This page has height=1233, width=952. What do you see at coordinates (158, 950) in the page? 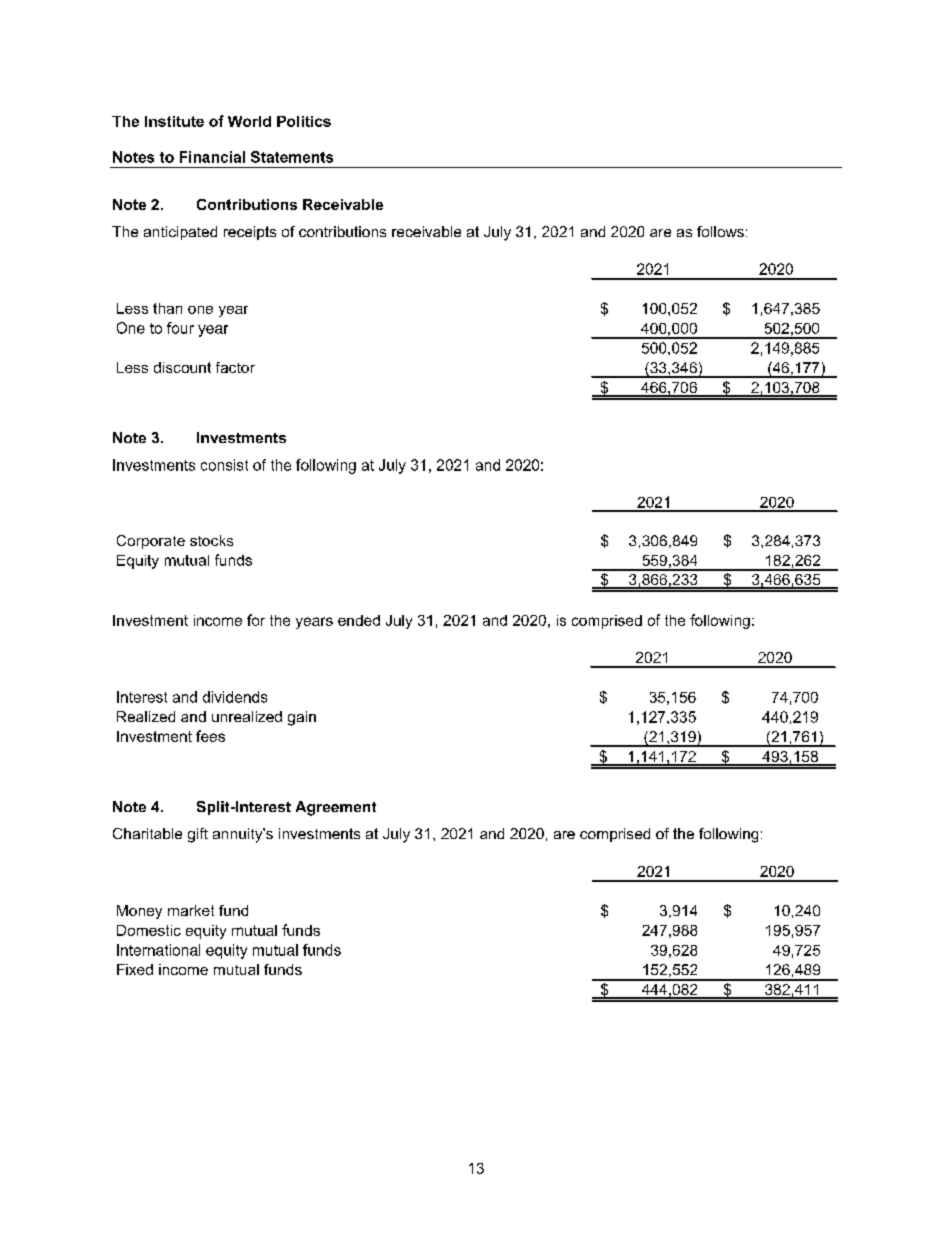
I see `International` at bounding box center [158, 950].
